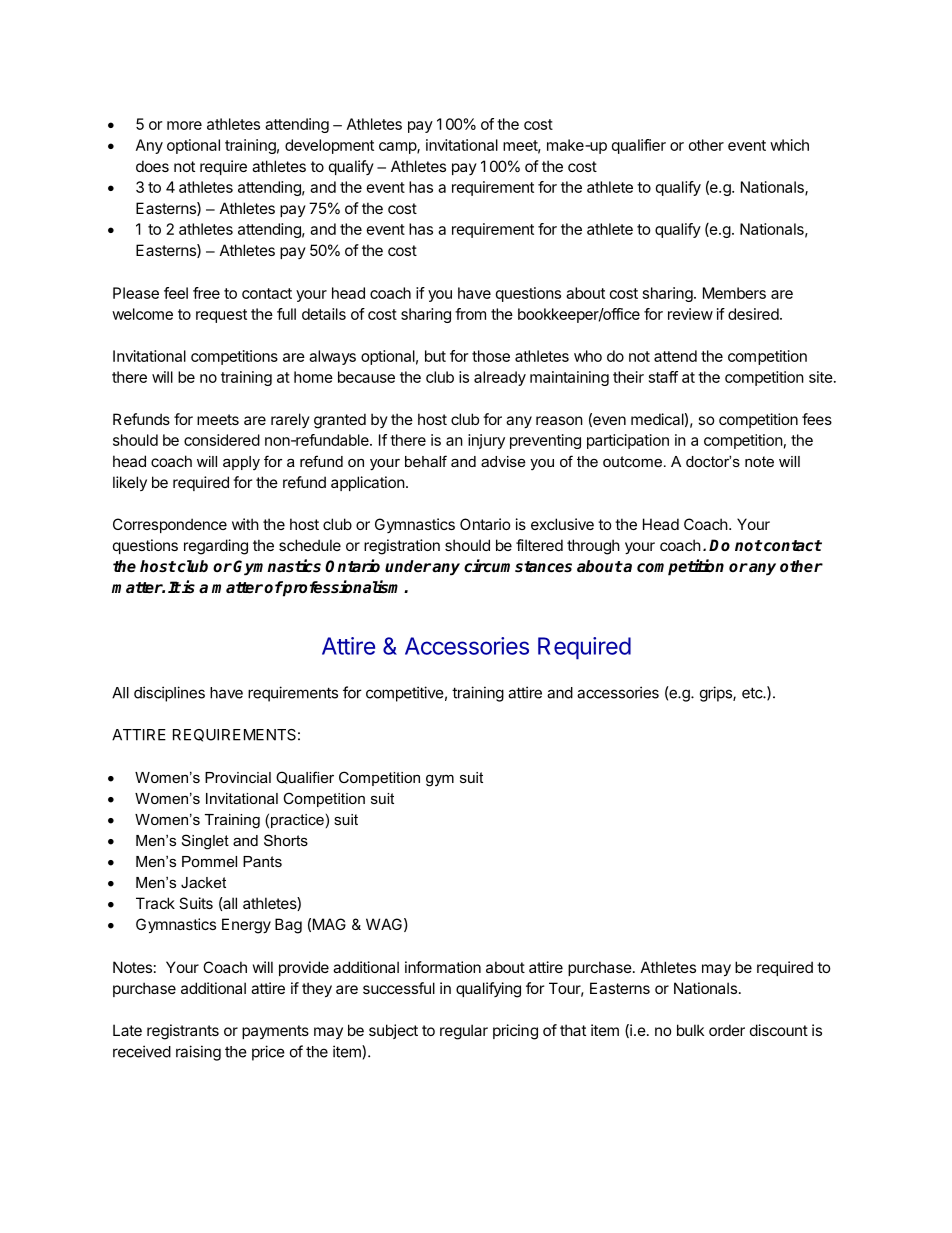 This document has height=1233, width=952. Describe the element at coordinates (789, 145) in the document. I see `which` at that location.
